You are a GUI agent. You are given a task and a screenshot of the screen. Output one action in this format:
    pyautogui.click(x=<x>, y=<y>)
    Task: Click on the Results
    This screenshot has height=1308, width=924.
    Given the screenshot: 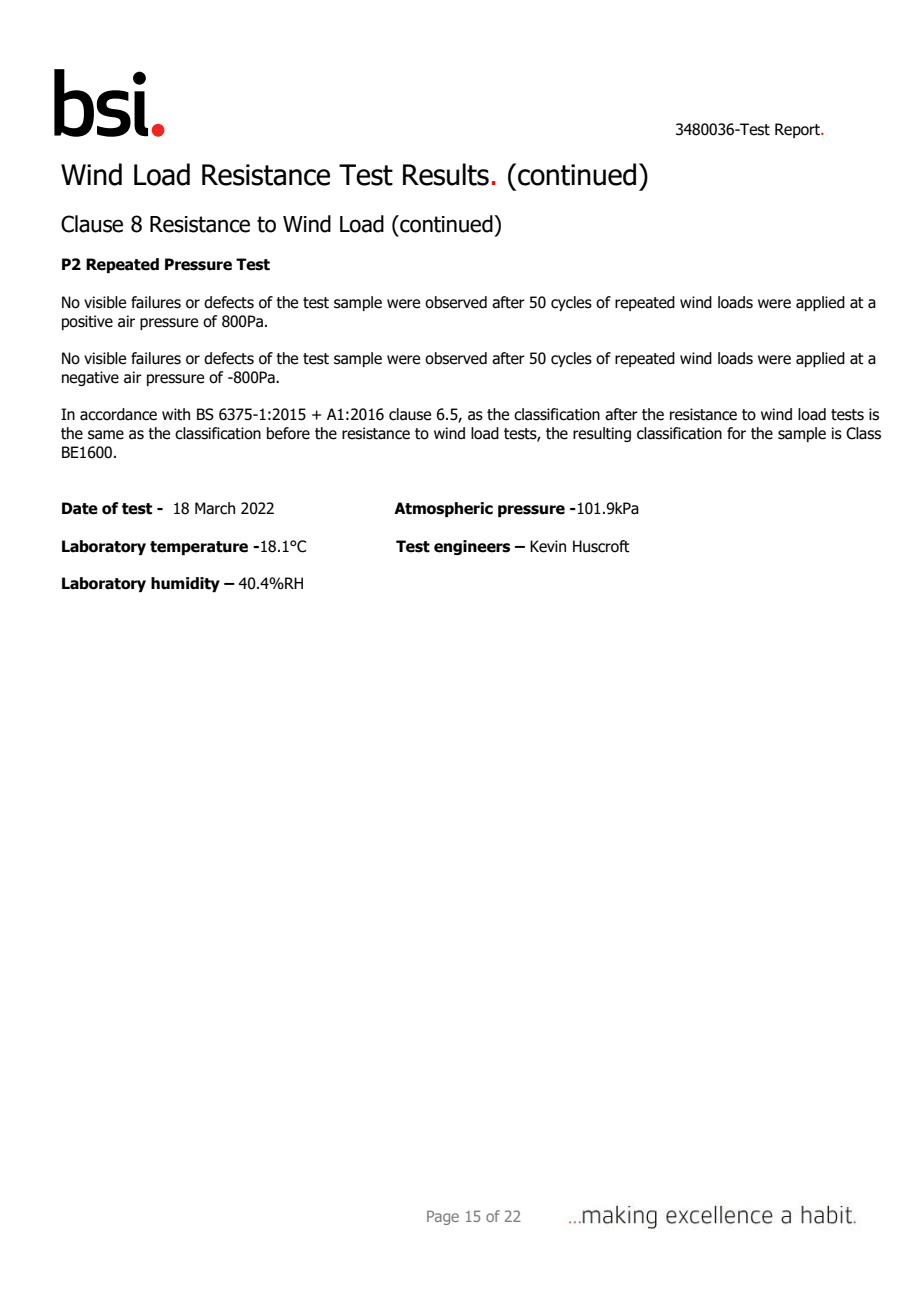 What is the action you would take?
    pyautogui.click(x=446, y=174)
